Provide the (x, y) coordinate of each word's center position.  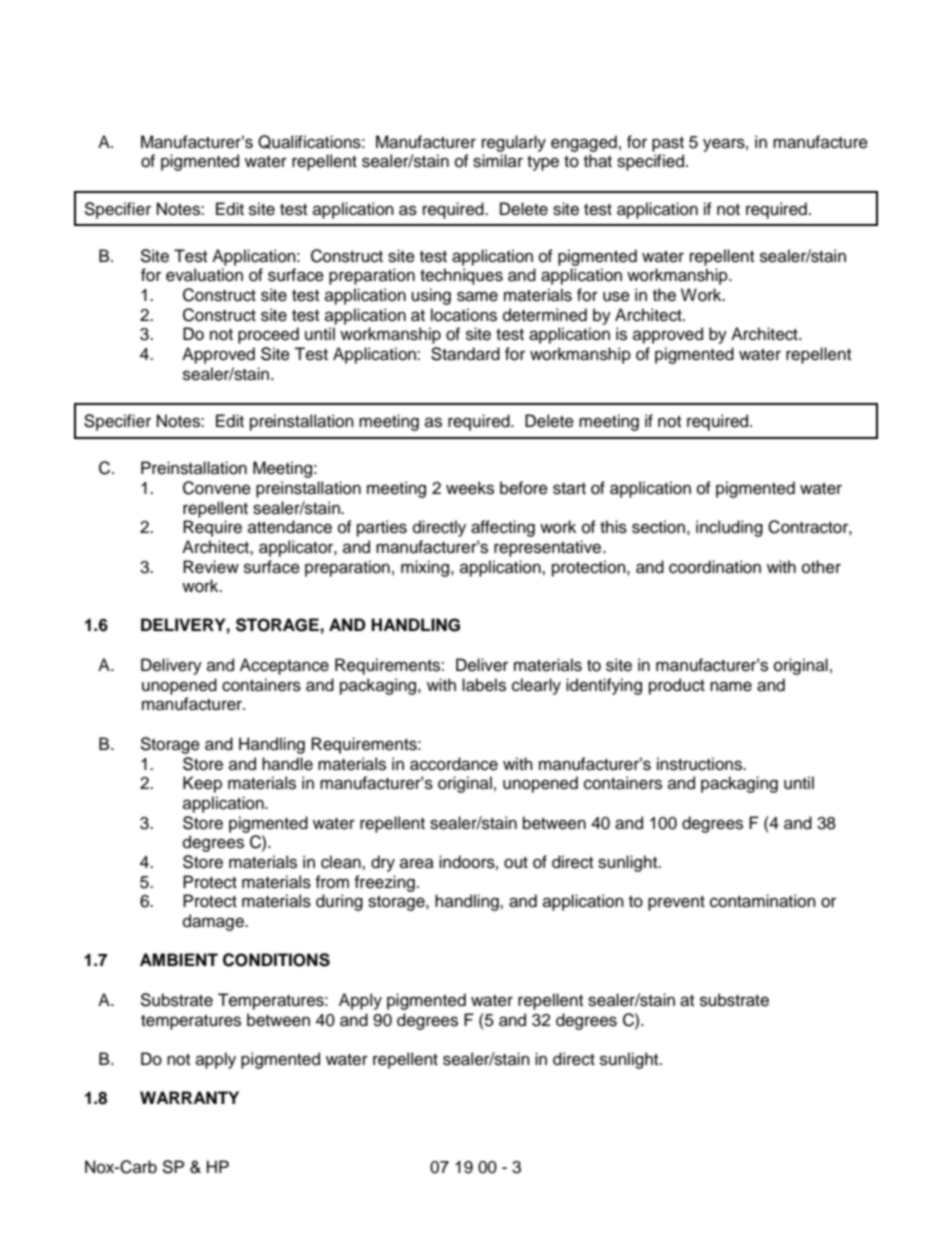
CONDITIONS (276, 960)
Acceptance (284, 666)
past (668, 144)
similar (498, 161)
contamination (763, 901)
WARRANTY (189, 1097)
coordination (715, 567)
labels (484, 685)
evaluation (204, 275)
